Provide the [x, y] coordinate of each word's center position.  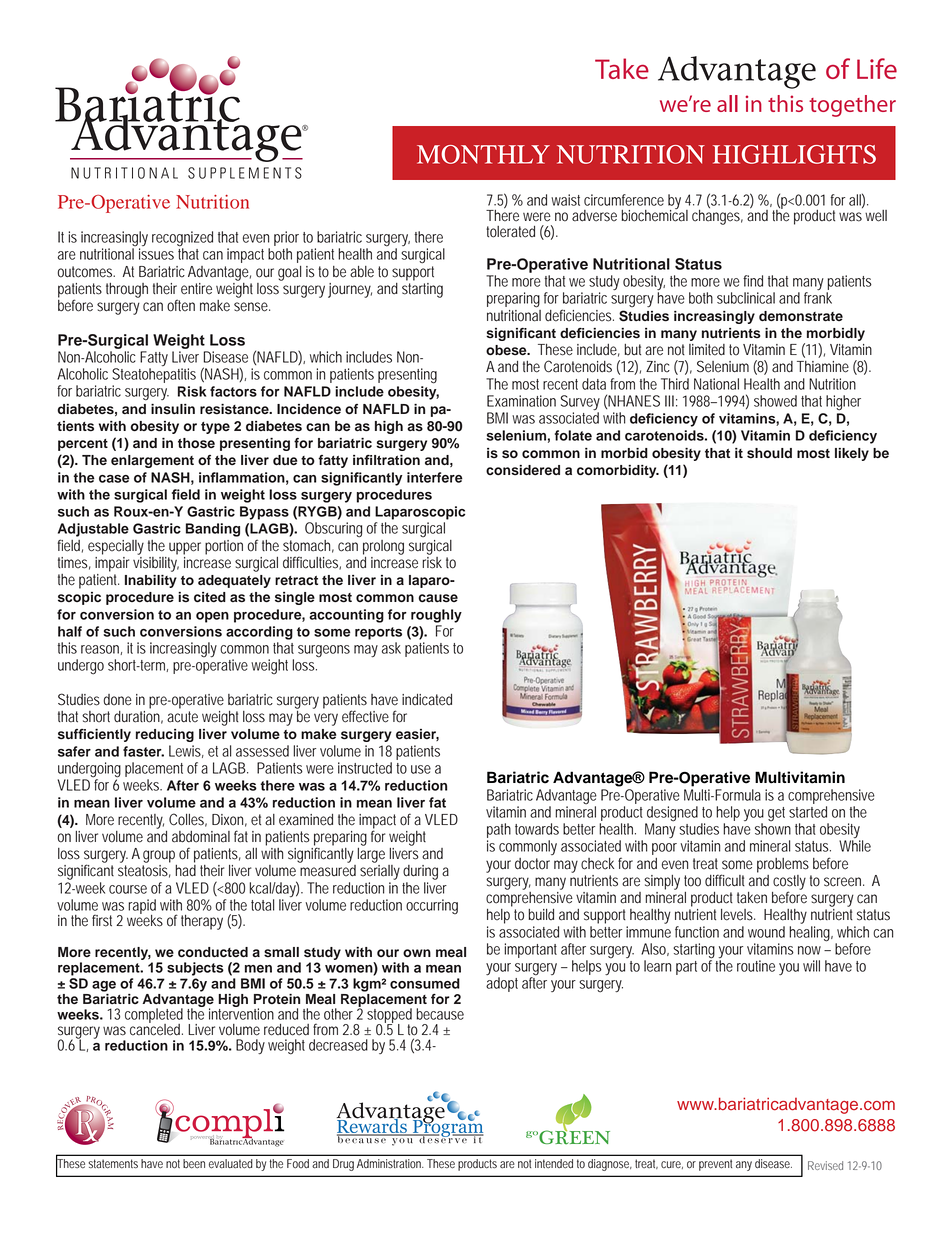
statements [113, 1163]
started [808, 812]
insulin [173, 409]
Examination [521, 401]
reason [101, 650]
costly [789, 883]
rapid [142, 907]
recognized [182, 240]
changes [717, 216]
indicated [427, 700]
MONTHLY [483, 154]
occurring [432, 907]
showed [775, 401]
